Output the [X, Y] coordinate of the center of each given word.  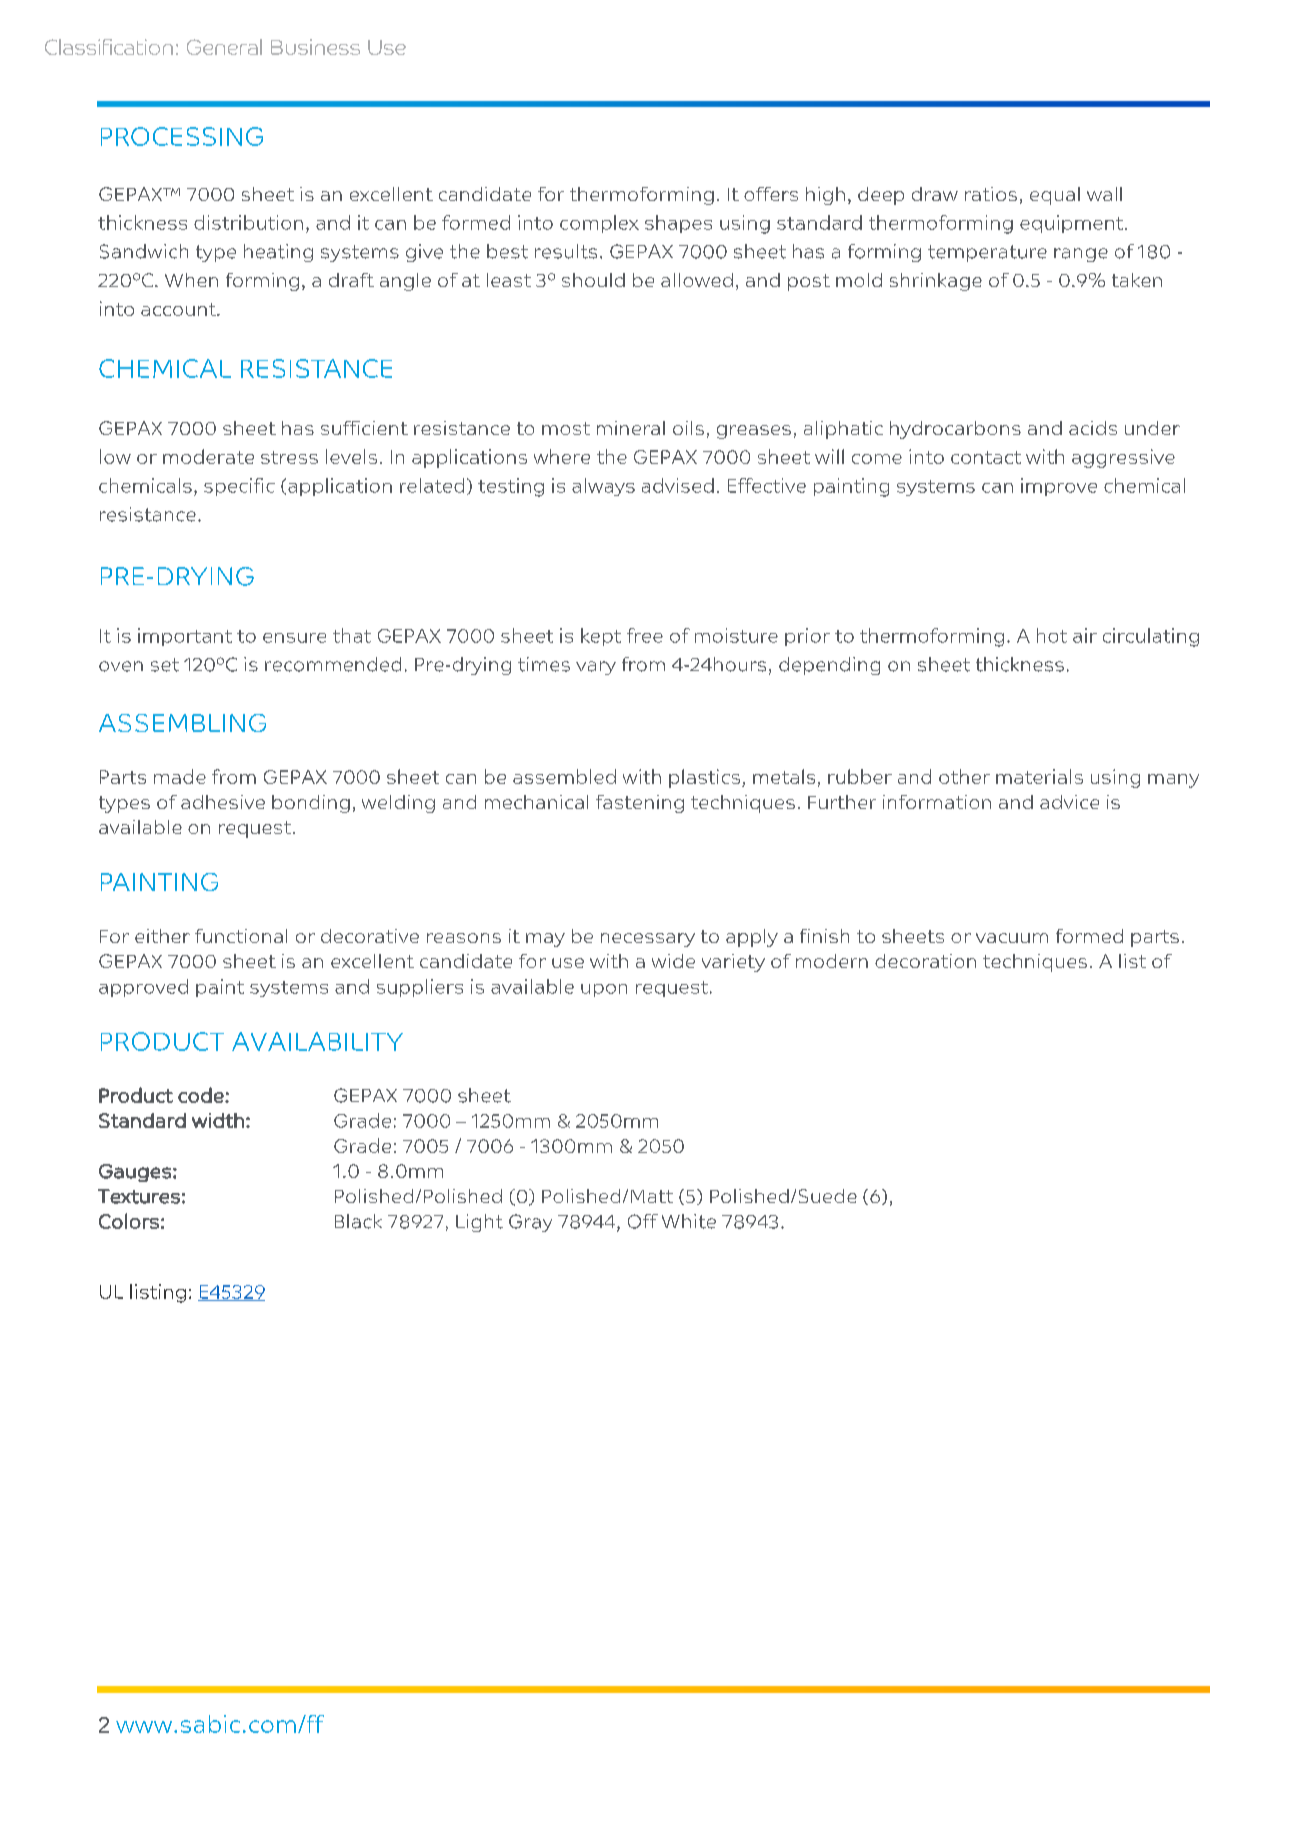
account [179, 309]
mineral [631, 428]
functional [241, 936]
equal [1055, 196]
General [224, 47]
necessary [648, 940]
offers [771, 194]
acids [1093, 428]
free [645, 635]
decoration [925, 961]
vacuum [1012, 938]
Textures [139, 1196]
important [185, 637]
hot [1052, 635]
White [689, 1221]
